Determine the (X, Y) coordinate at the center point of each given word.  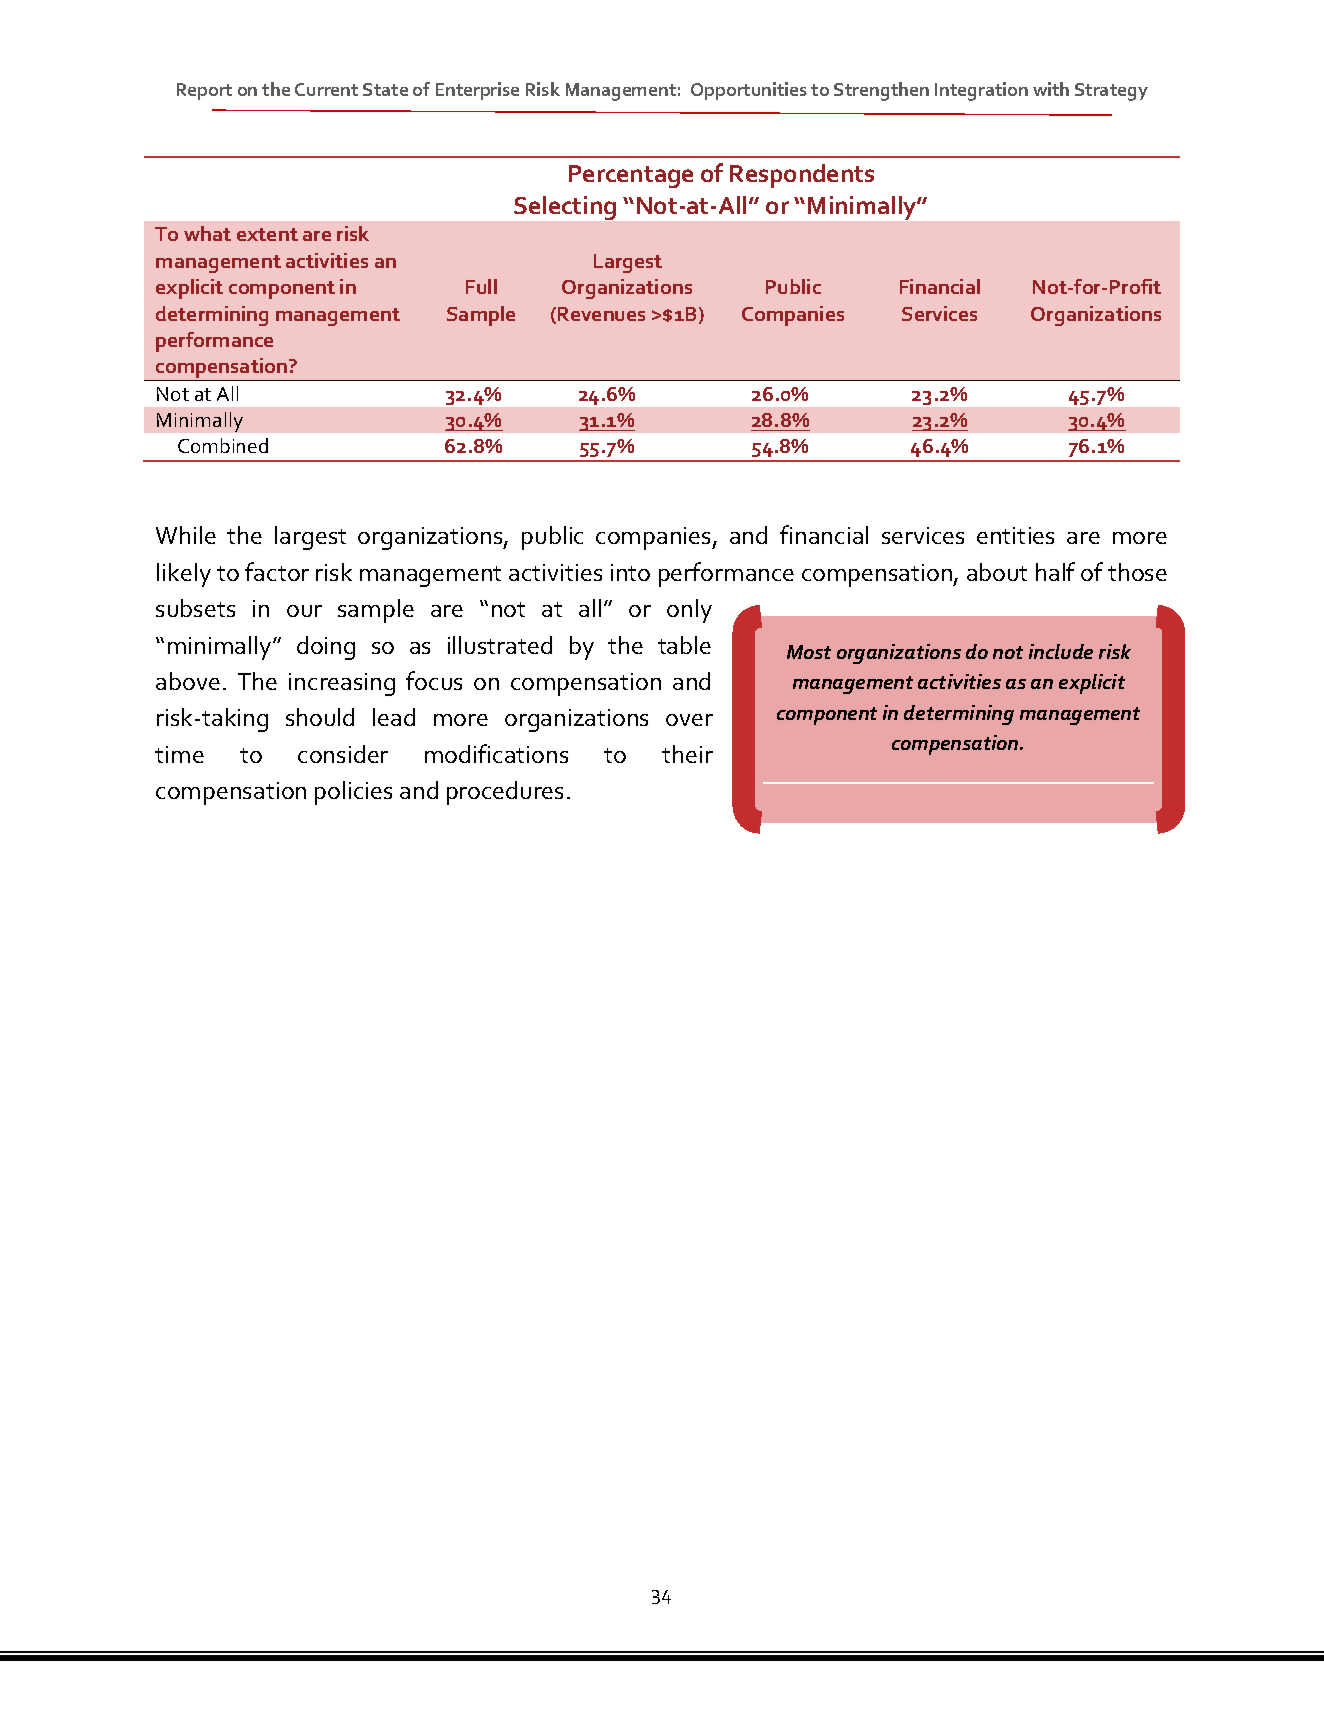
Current (326, 89)
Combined (223, 445)
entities (1015, 535)
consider (343, 754)
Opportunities (749, 91)
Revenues (601, 314)
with (1051, 89)
